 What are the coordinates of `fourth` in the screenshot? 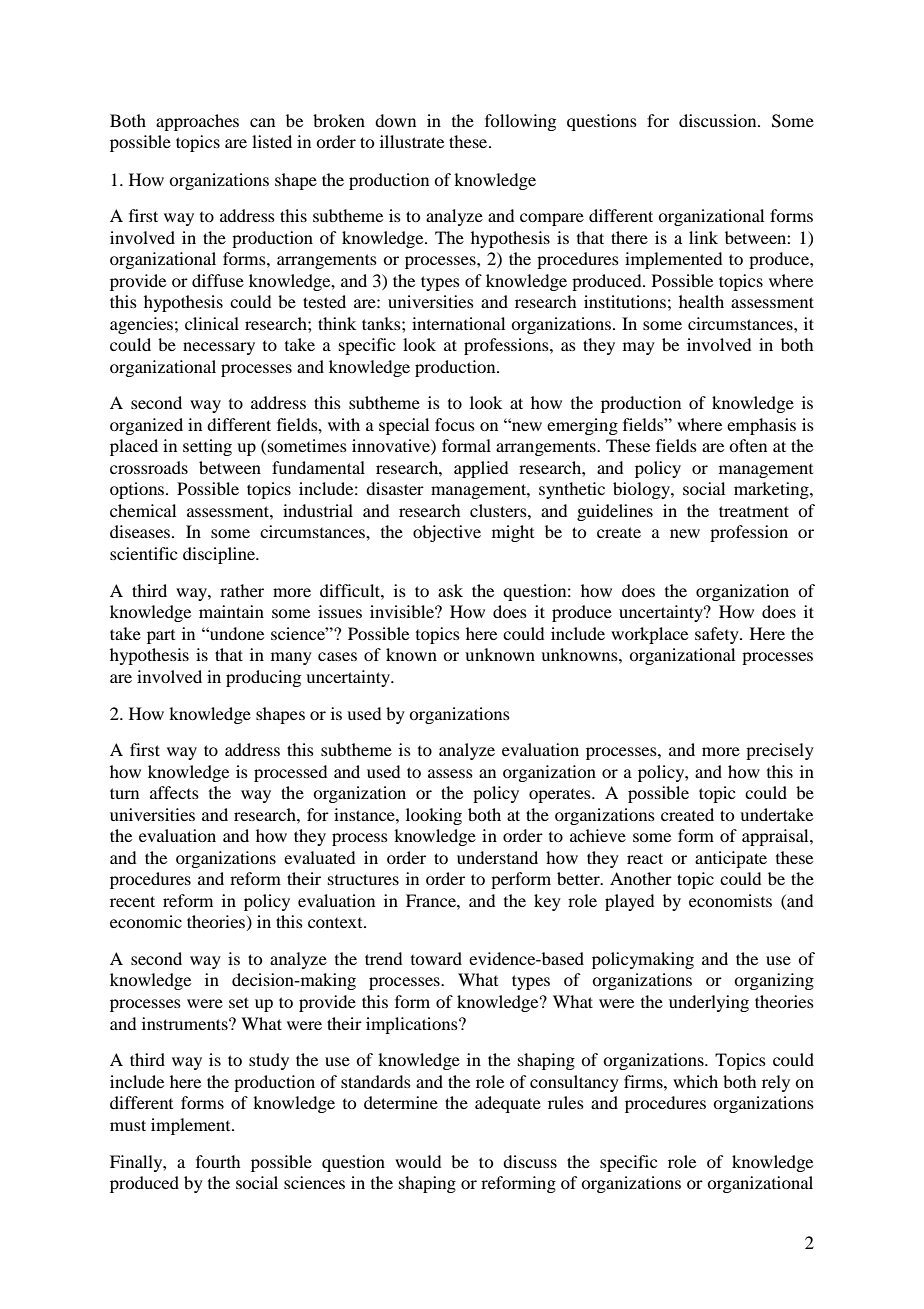 It's located at (218, 1161).
